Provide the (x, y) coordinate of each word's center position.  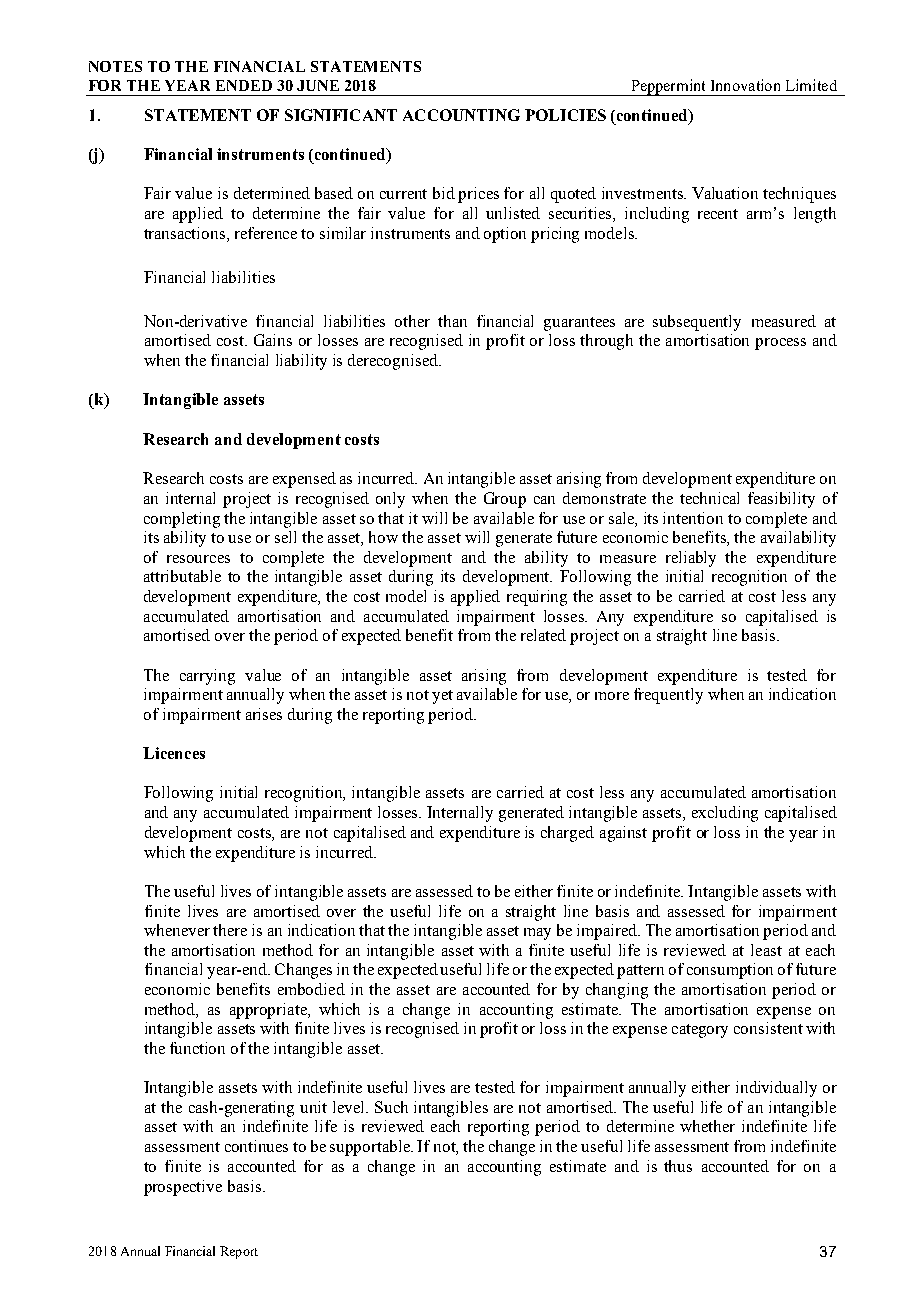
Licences (174, 753)
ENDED (244, 85)
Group (505, 500)
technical (709, 498)
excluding (725, 814)
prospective (183, 1188)
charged (567, 834)
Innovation (745, 85)
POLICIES (565, 115)
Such (391, 1107)
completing (182, 520)
